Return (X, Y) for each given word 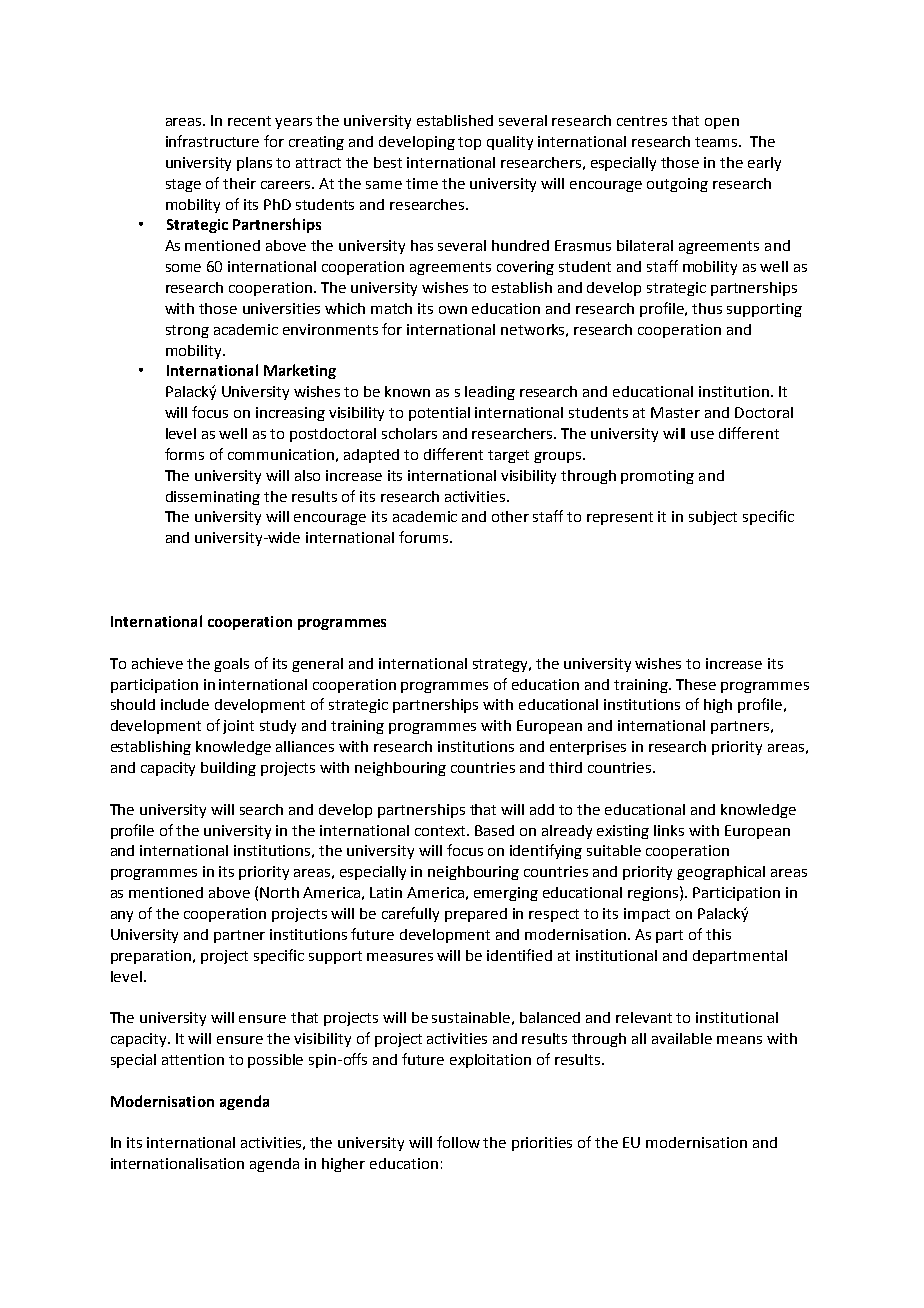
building (228, 769)
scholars (409, 433)
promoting (657, 477)
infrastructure (212, 141)
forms (184, 454)
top (469, 143)
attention (193, 1059)
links (669, 830)
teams (717, 142)
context (441, 831)
